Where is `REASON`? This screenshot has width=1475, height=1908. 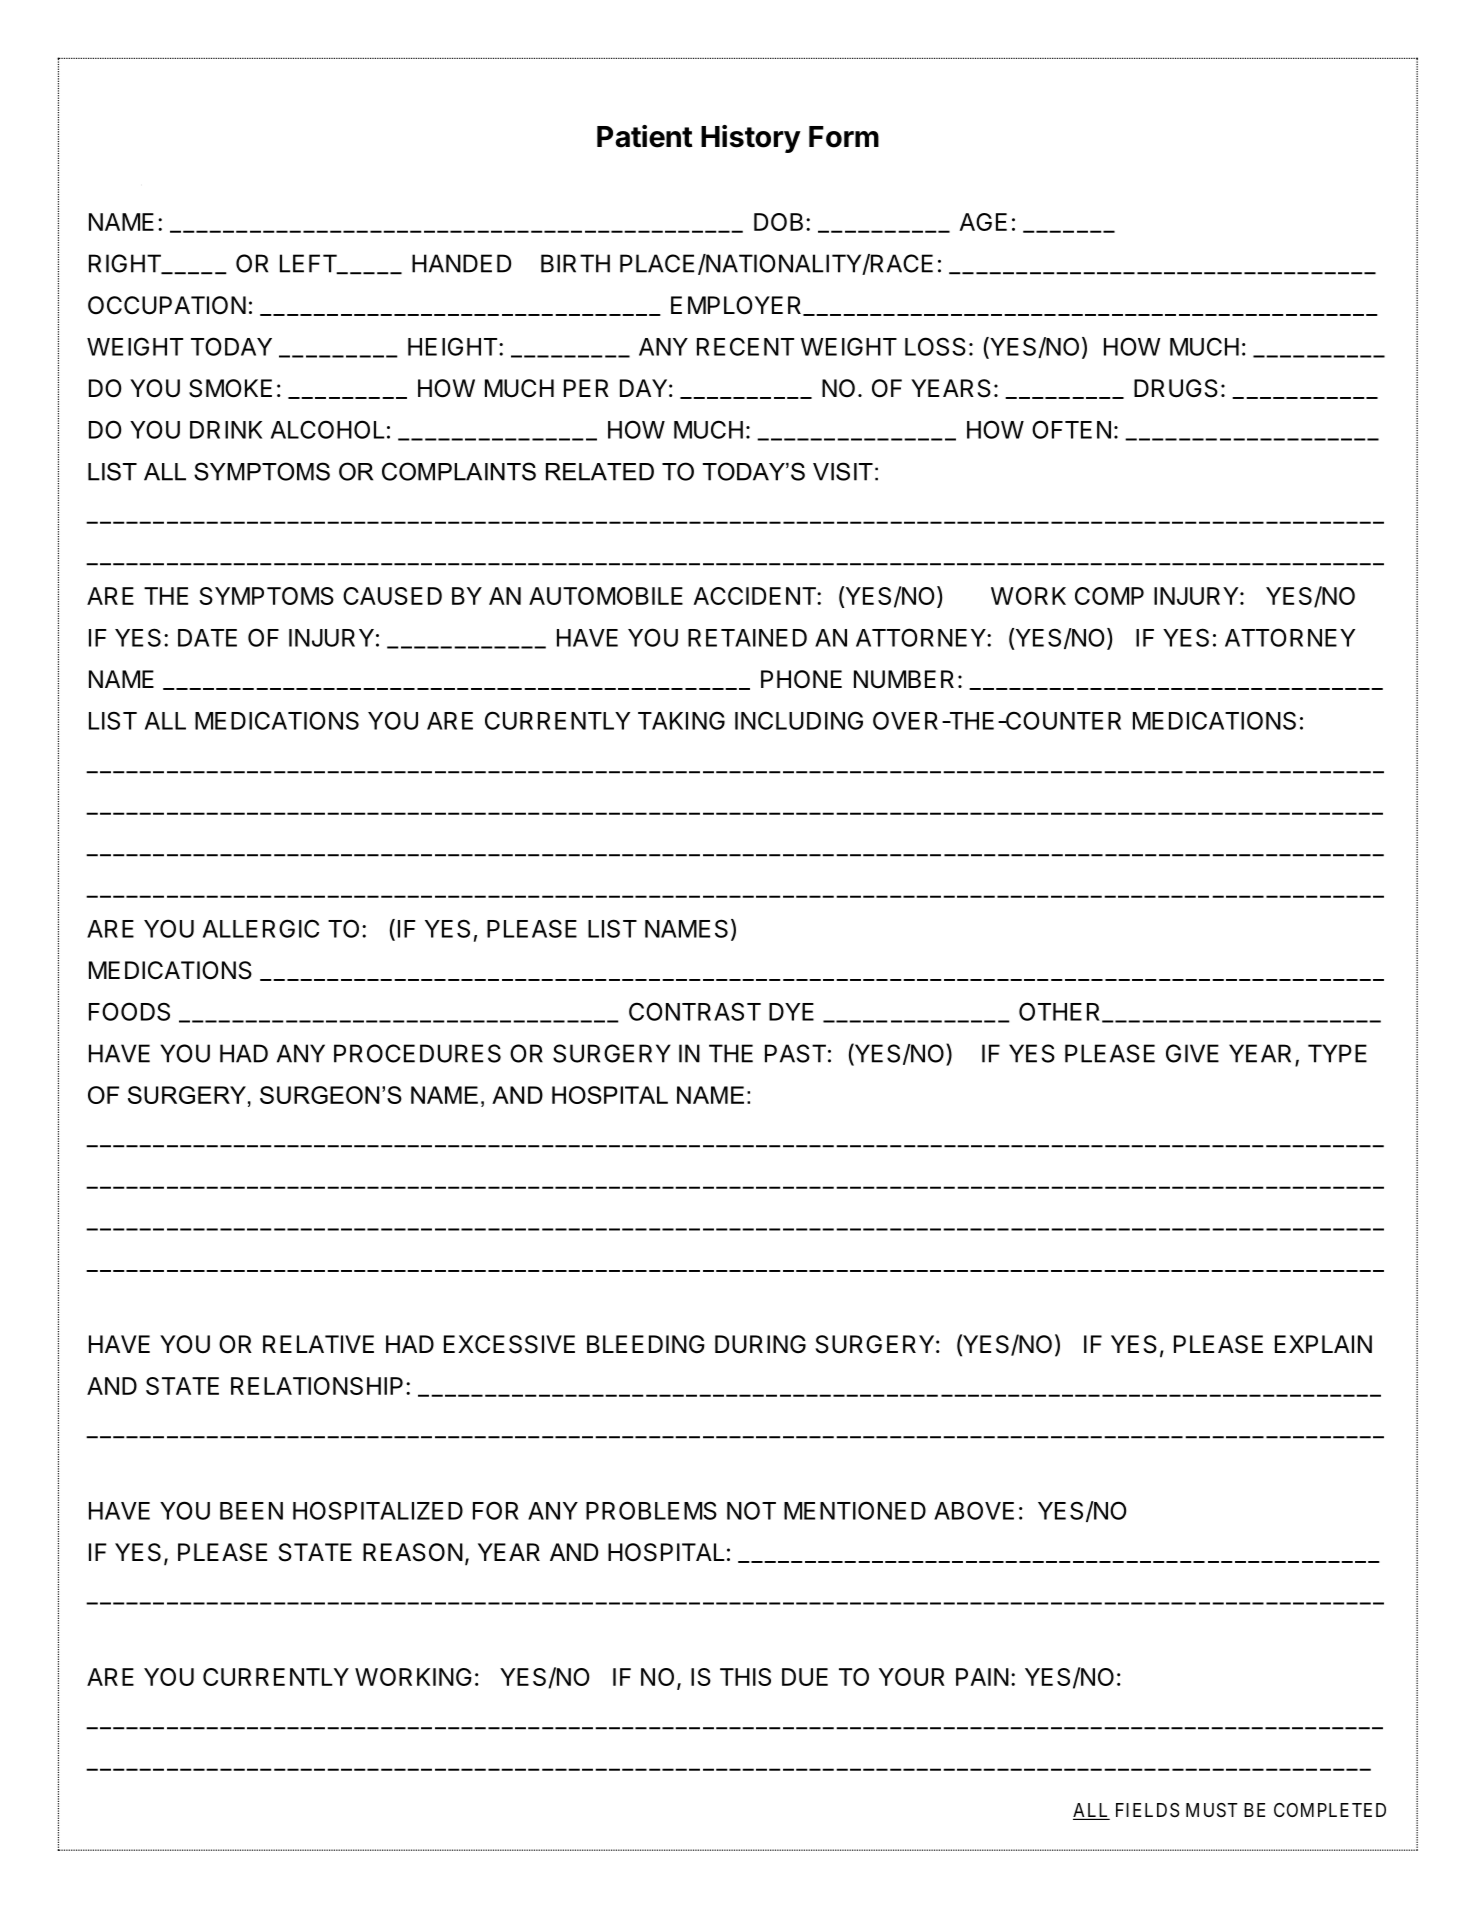
REASON is located at coordinates (413, 1552).
